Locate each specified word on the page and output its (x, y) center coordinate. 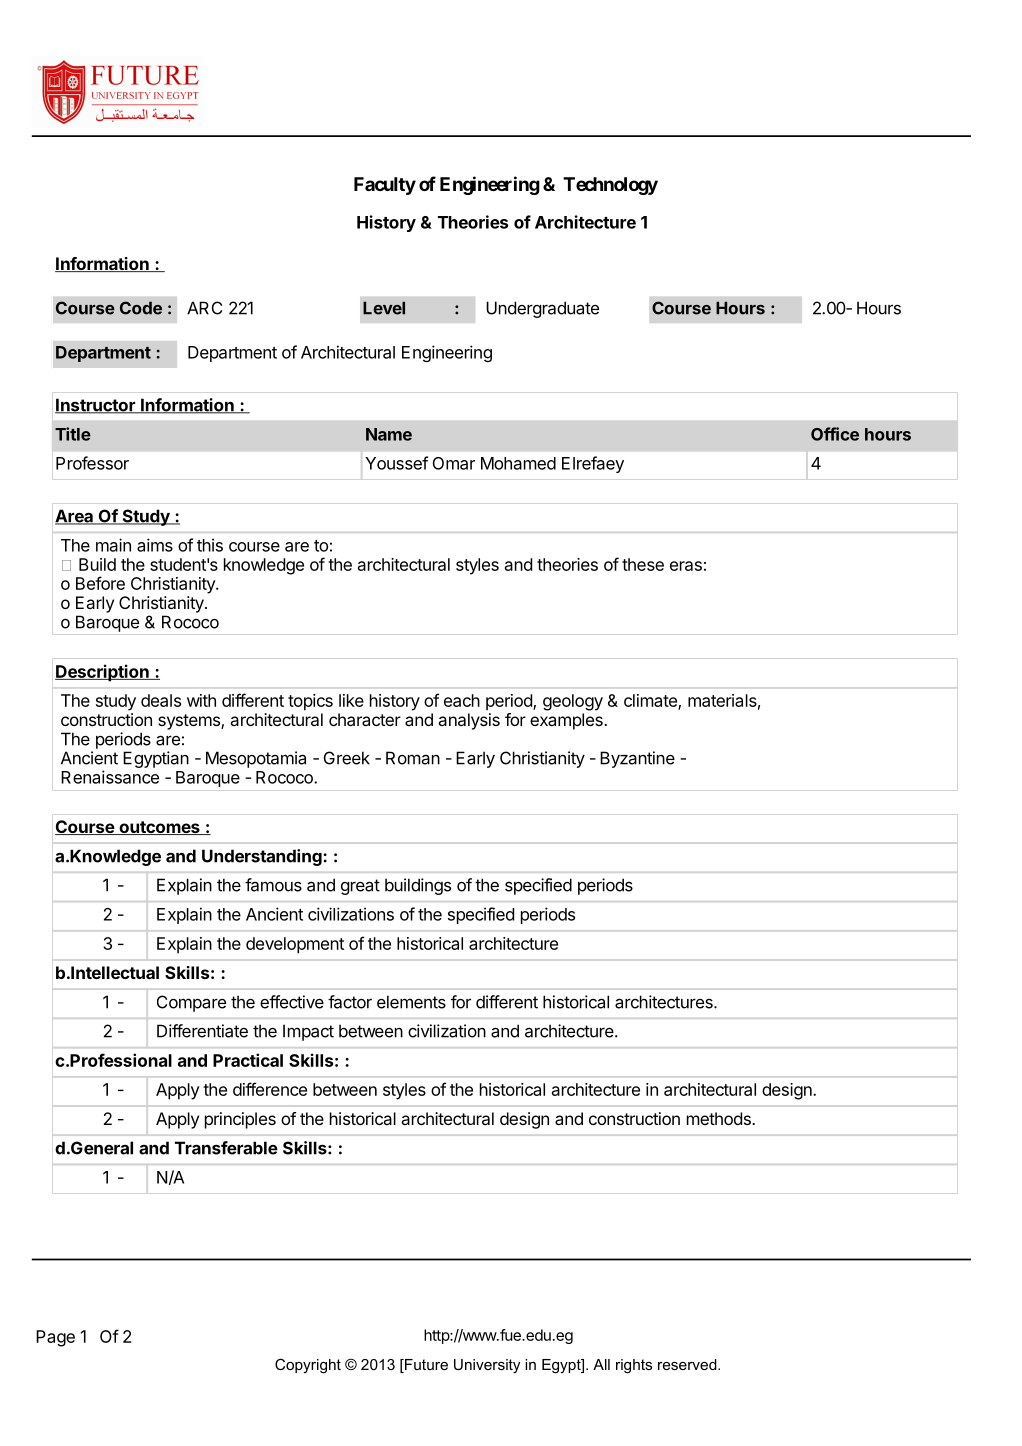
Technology (610, 186)
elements (411, 1002)
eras (686, 566)
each (462, 700)
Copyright (308, 1366)
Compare (191, 1003)
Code (141, 308)
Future (425, 1366)
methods (720, 1118)
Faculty (385, 186)
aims (155, 545)
